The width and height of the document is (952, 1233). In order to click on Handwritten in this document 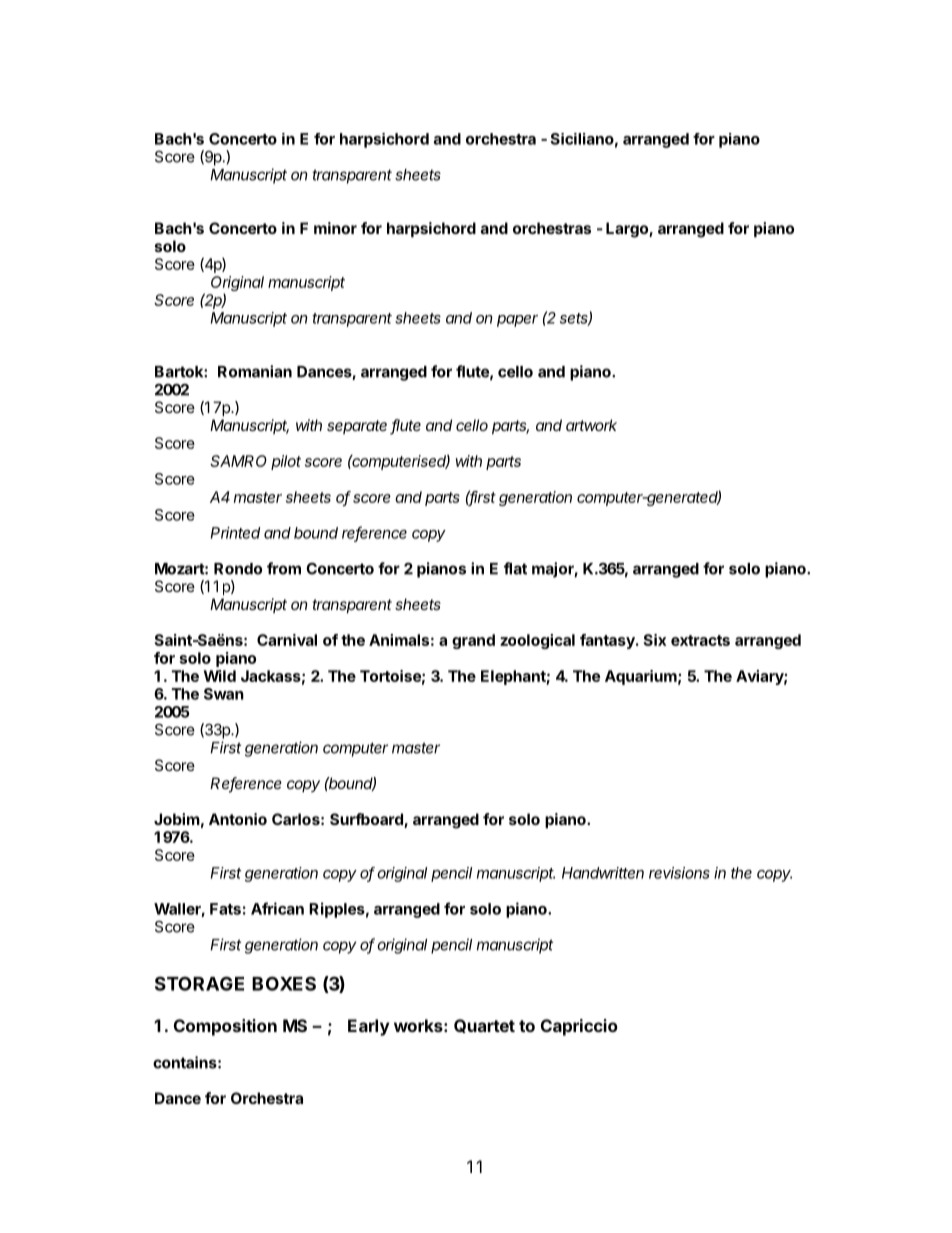, I will do `click(603, 873)`.
